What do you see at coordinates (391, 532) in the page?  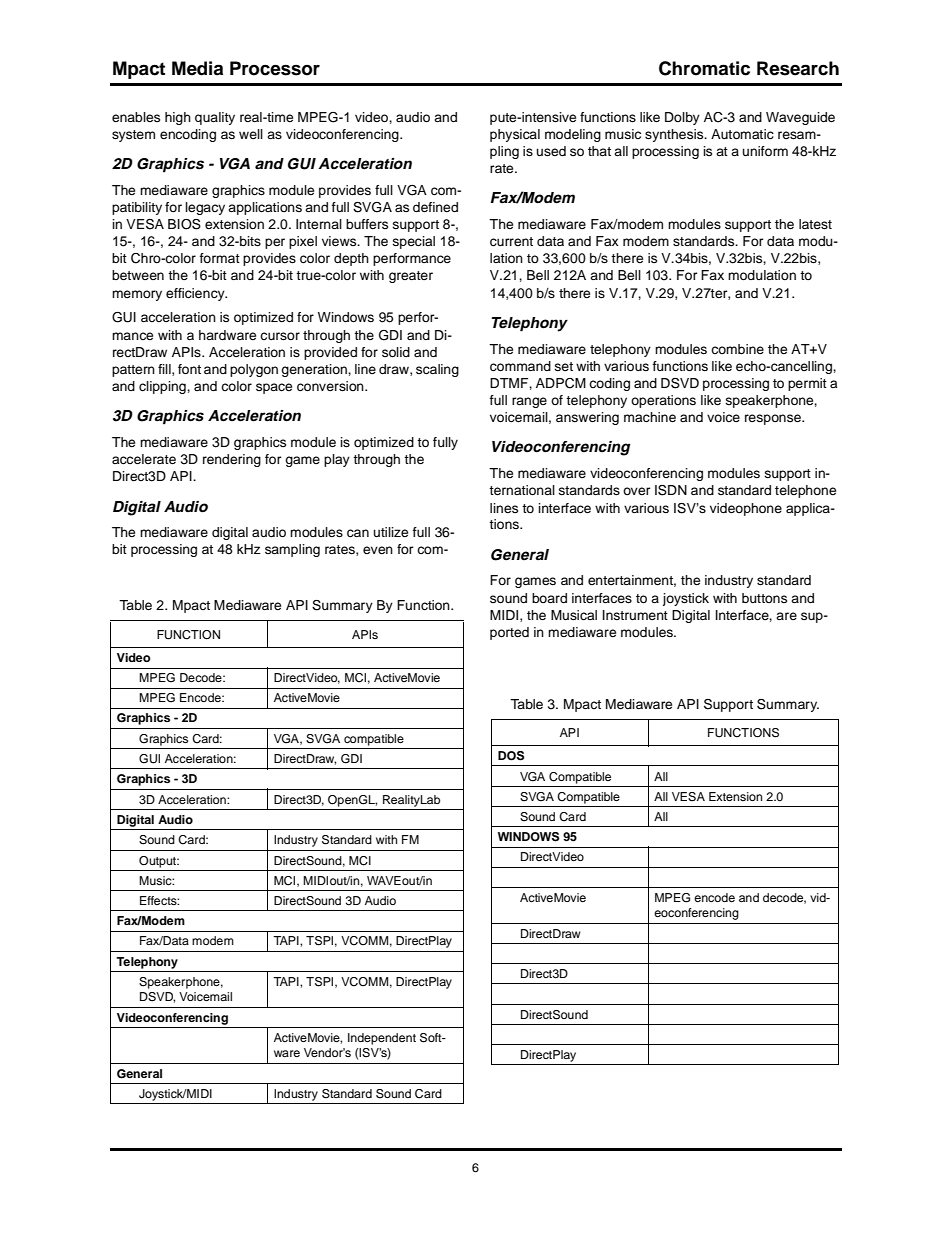 I see `utilize` at bounding box center [391, 532].
